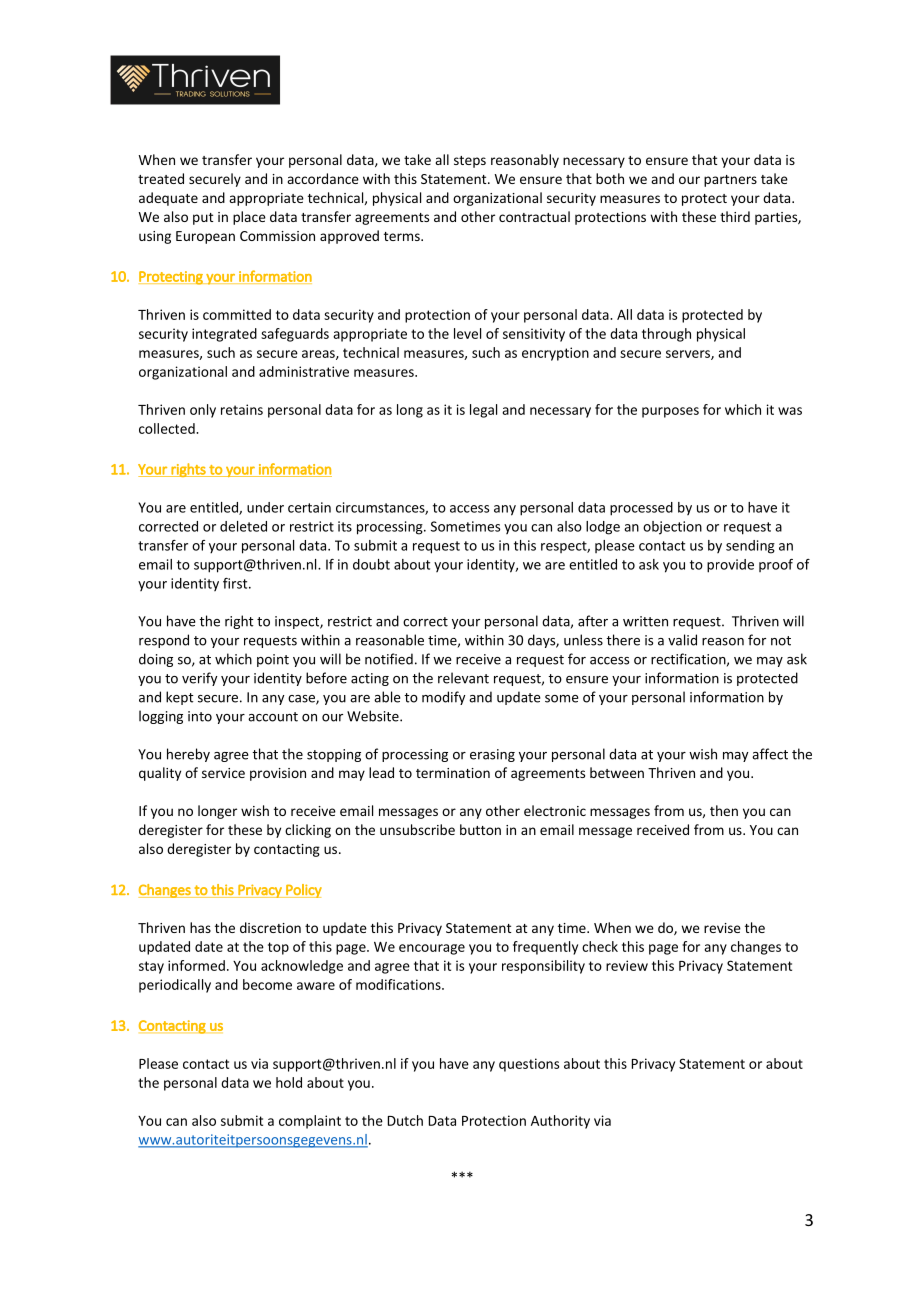 The width and height of the screenshot is (924, 1308). What do you see at coordinates (470, 162) in the screenshot?
I see `steps` at bounding box center [470, 162].
